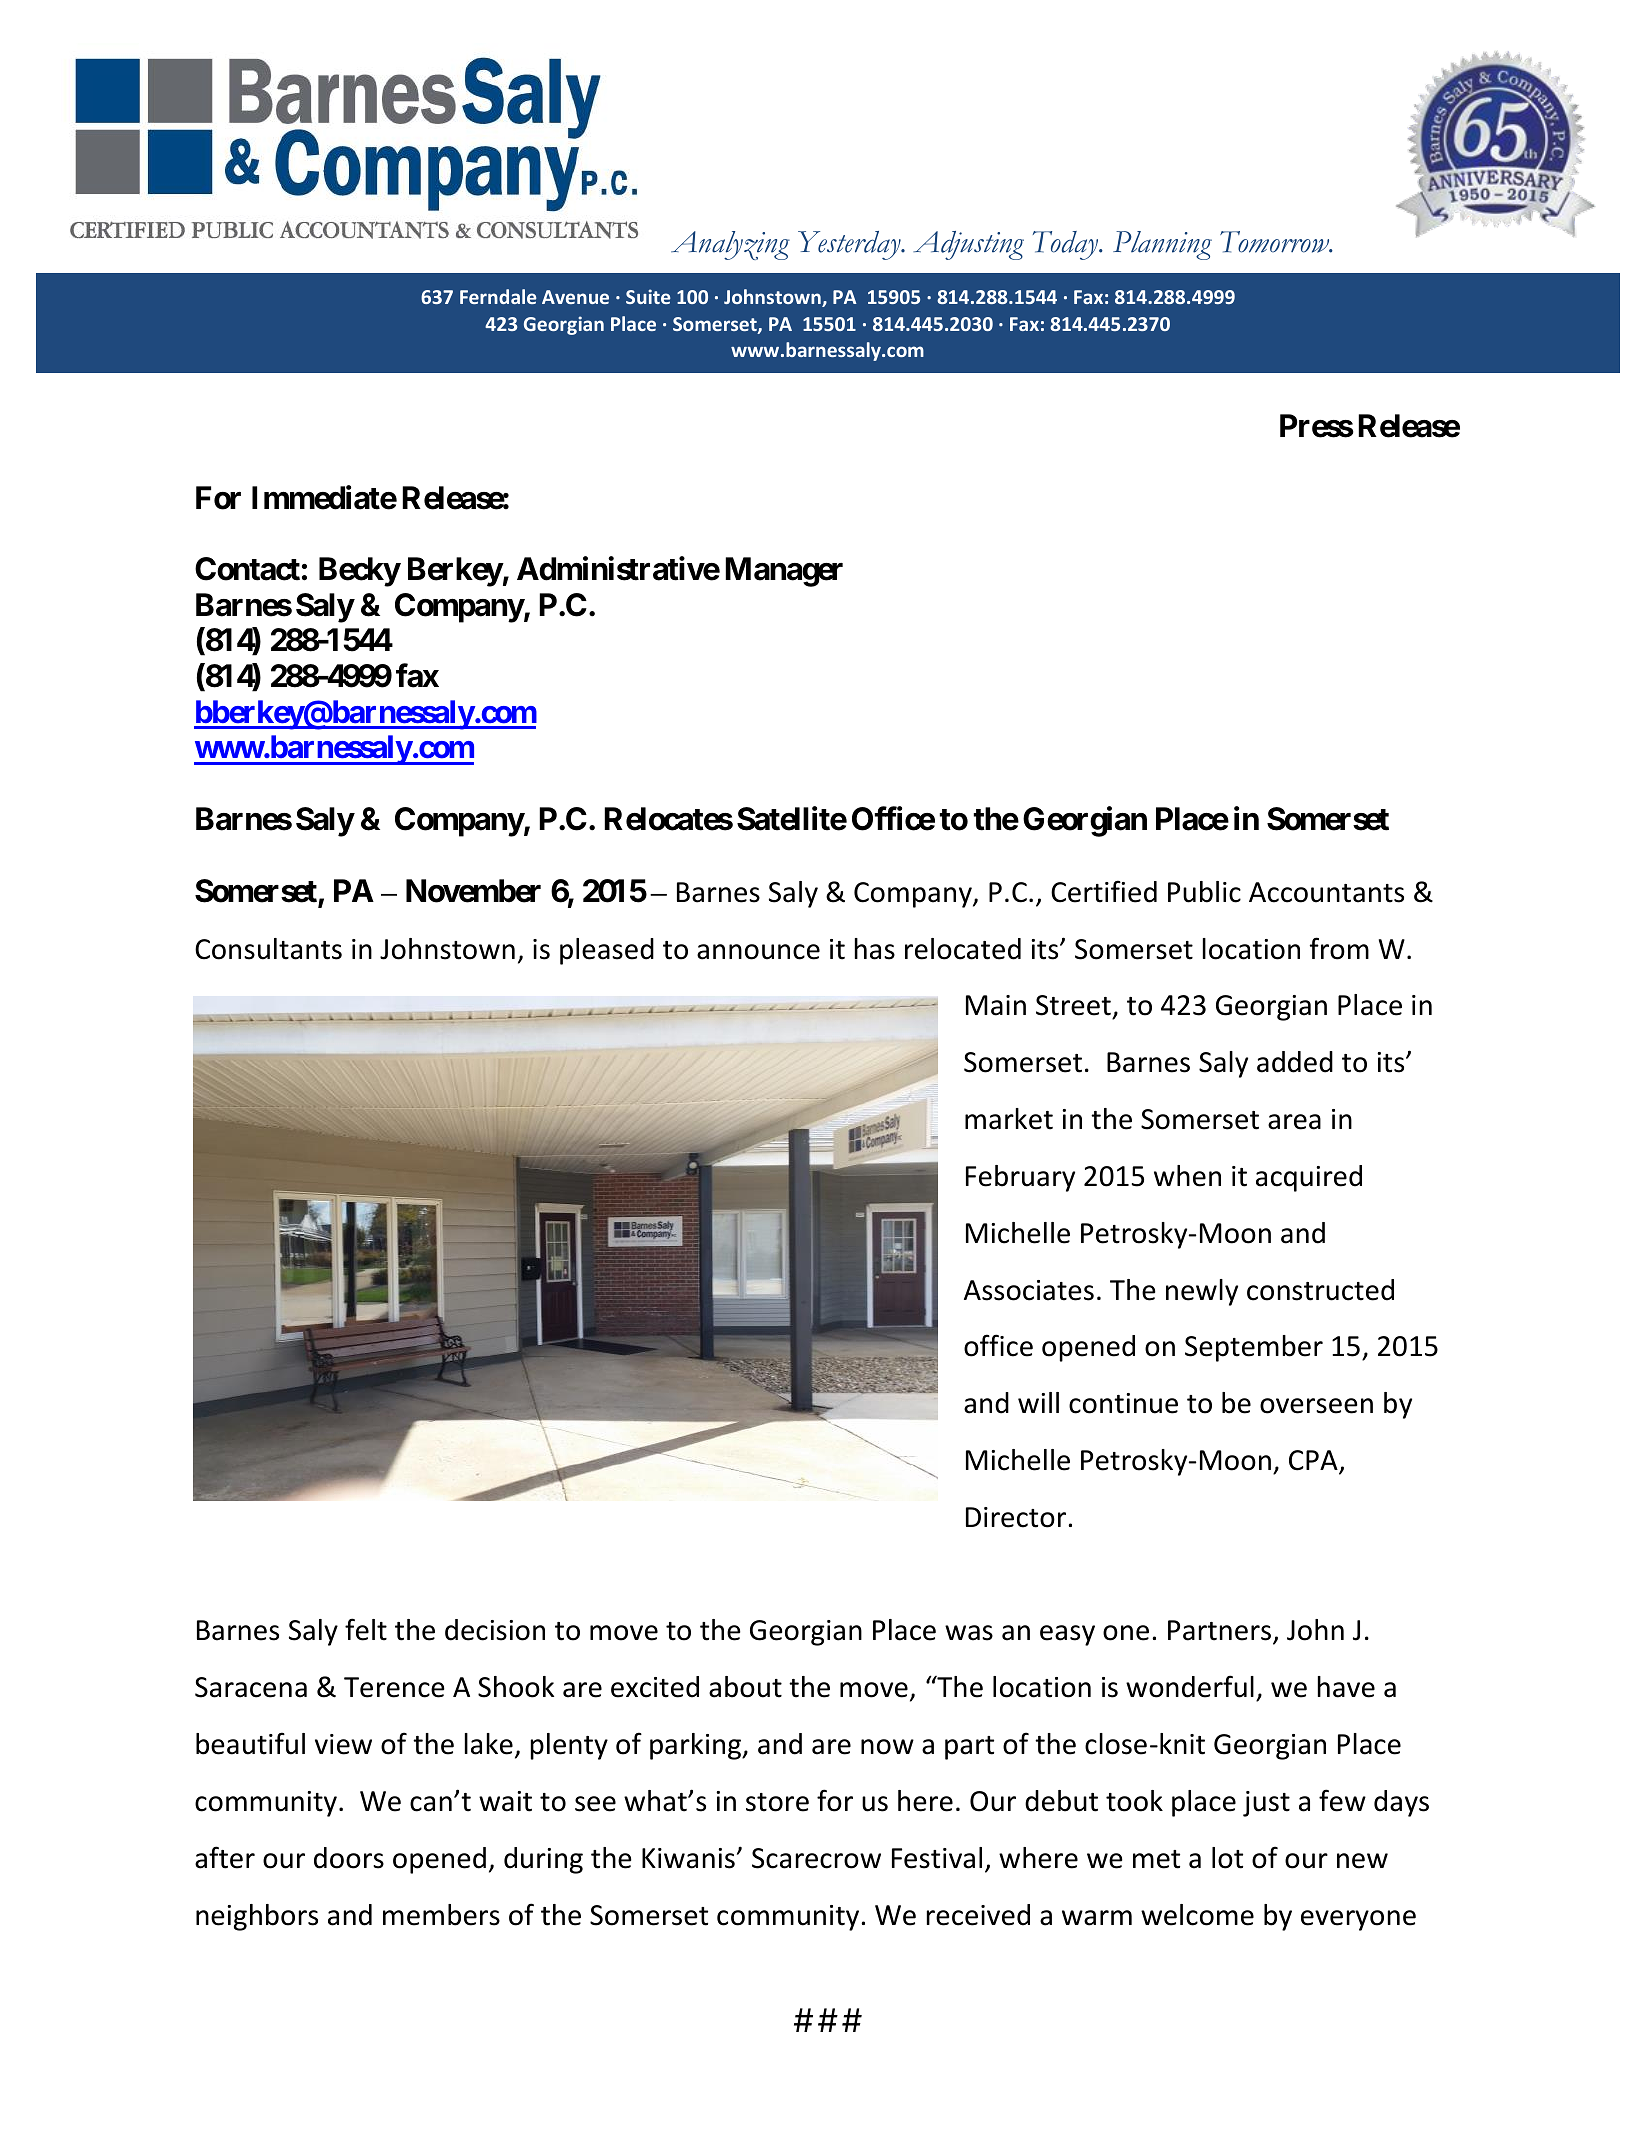 The width and height of the screenshot is (1651, 2137). Describe the element at coordinates (850, 245) in the screenshot. I see `Yesterday` at that location.
